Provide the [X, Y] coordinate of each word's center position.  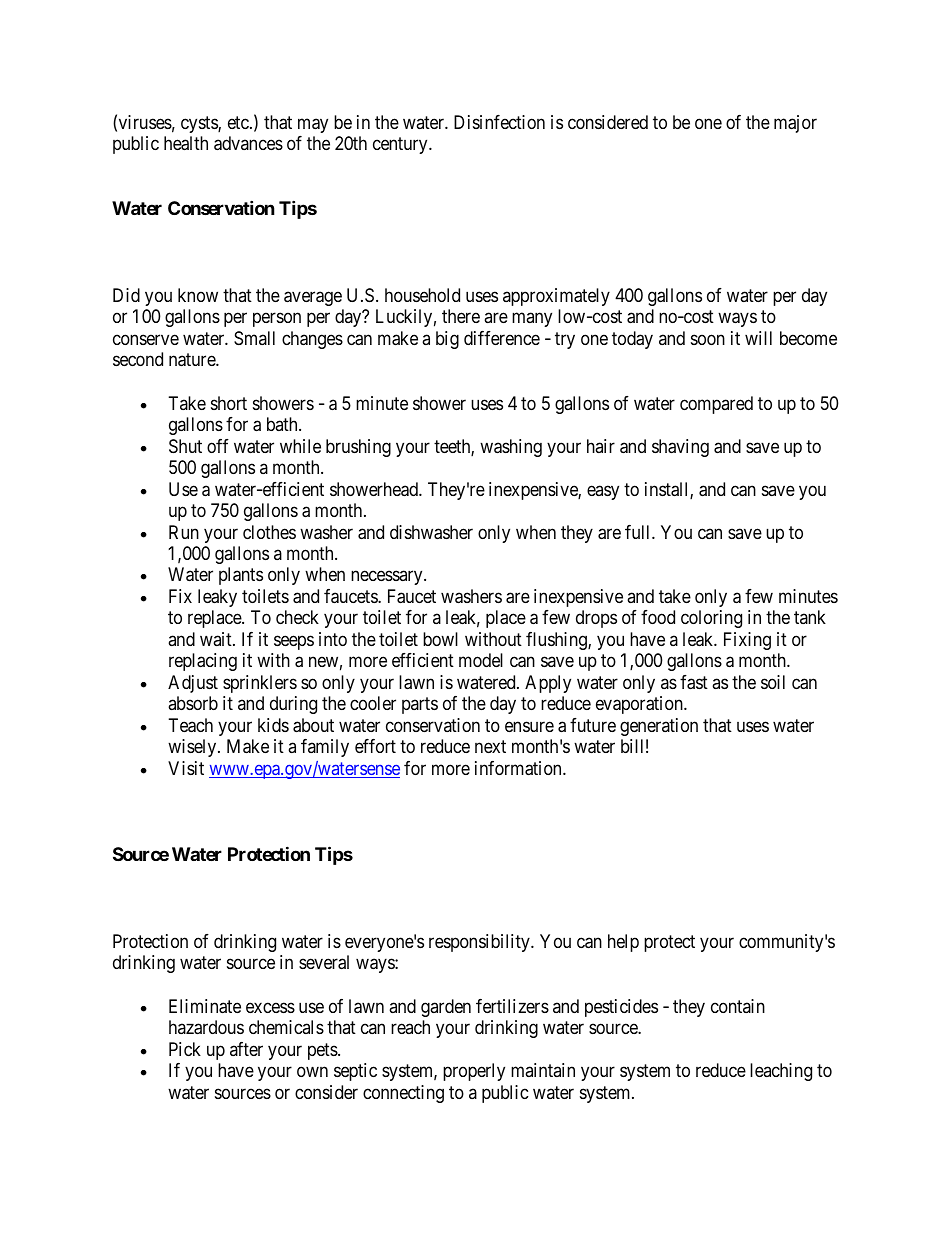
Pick [185, 1049]
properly [474, 1072]
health [186, 143]
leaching [781, 1072]
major [795, 124]
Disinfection [499, 122]
